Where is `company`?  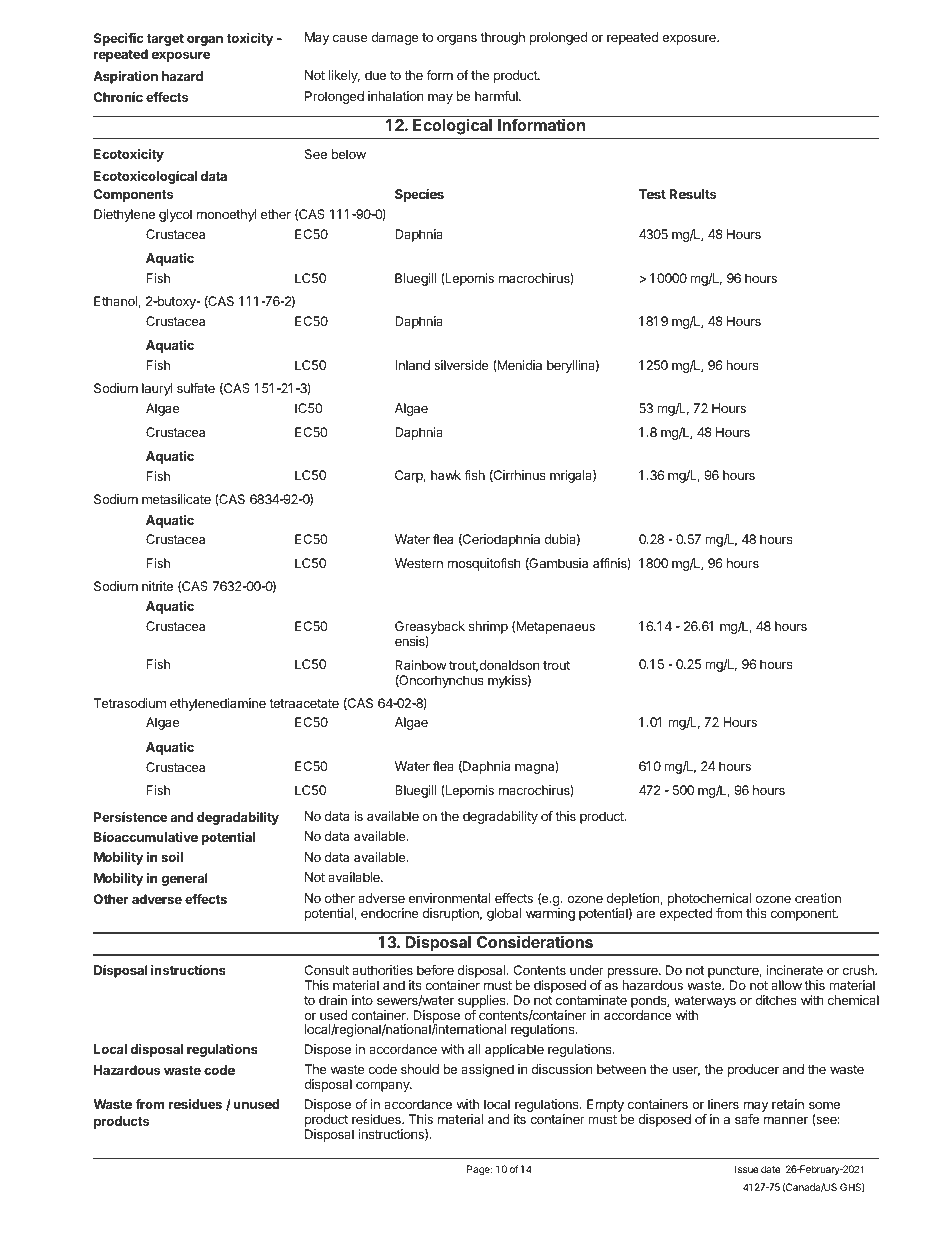 company is located at coordinates (384, 1086).
